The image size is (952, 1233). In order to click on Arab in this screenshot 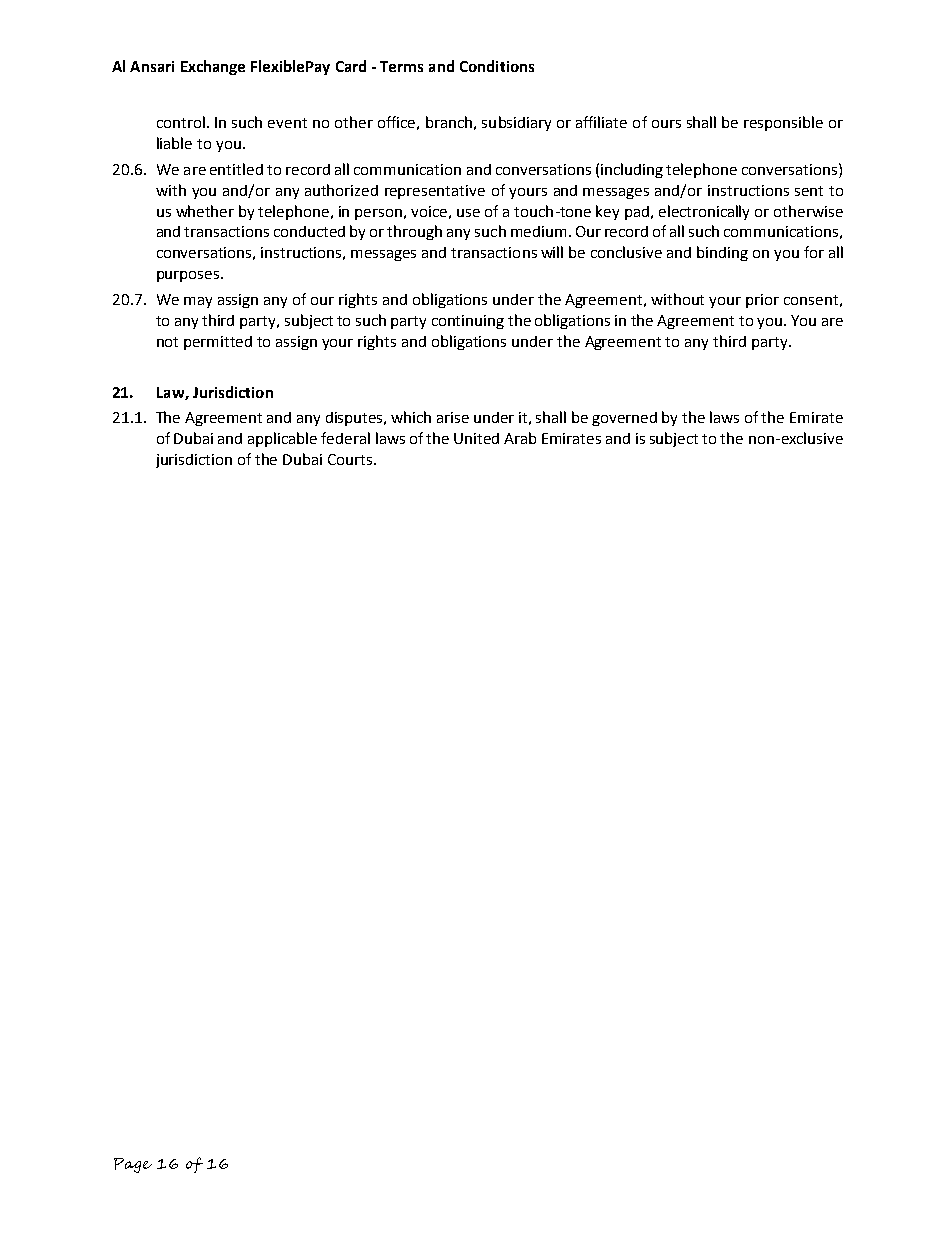, I will do `click(520, 438)`.
